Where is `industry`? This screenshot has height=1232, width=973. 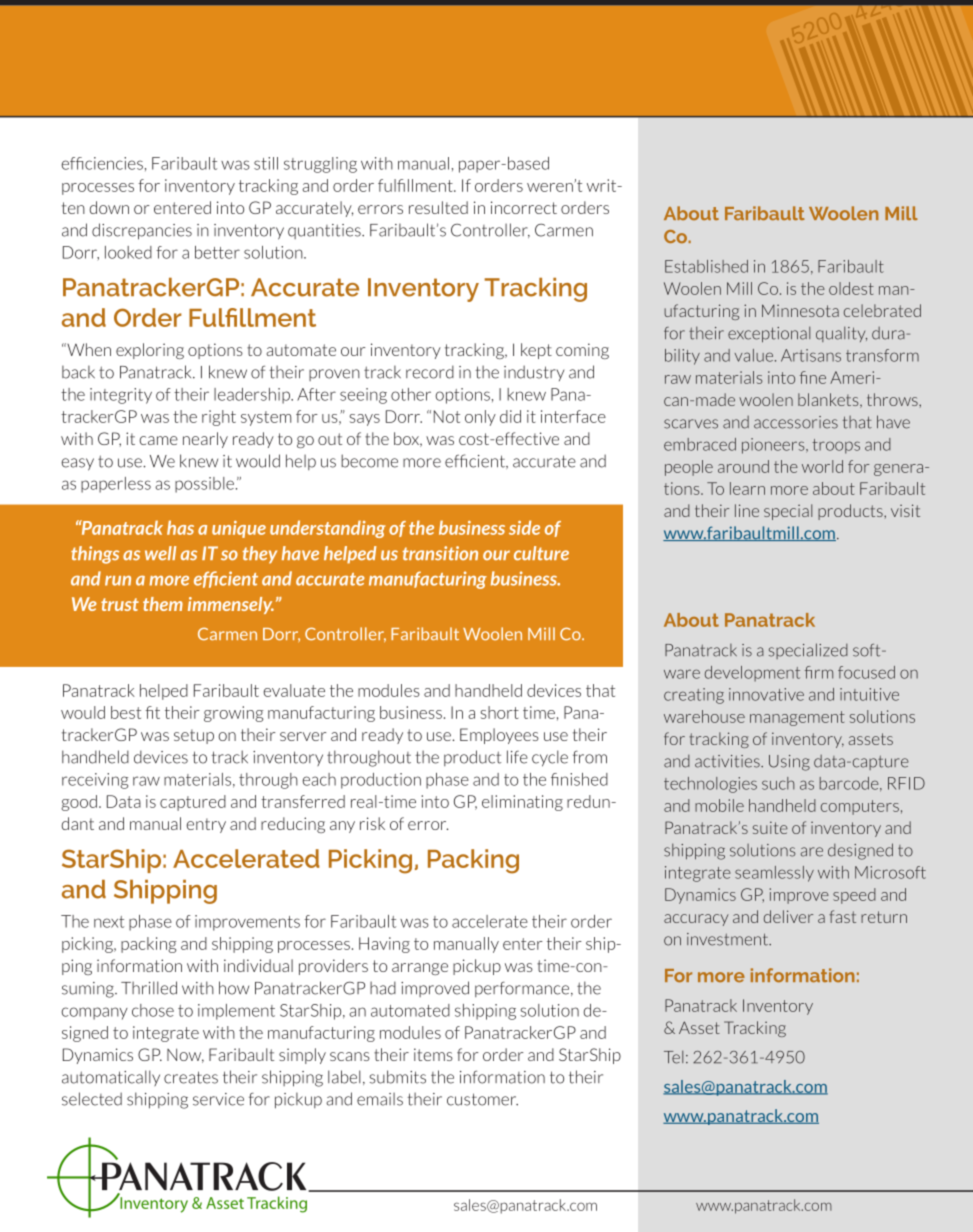
industry is located at coordinates (534, 373).
